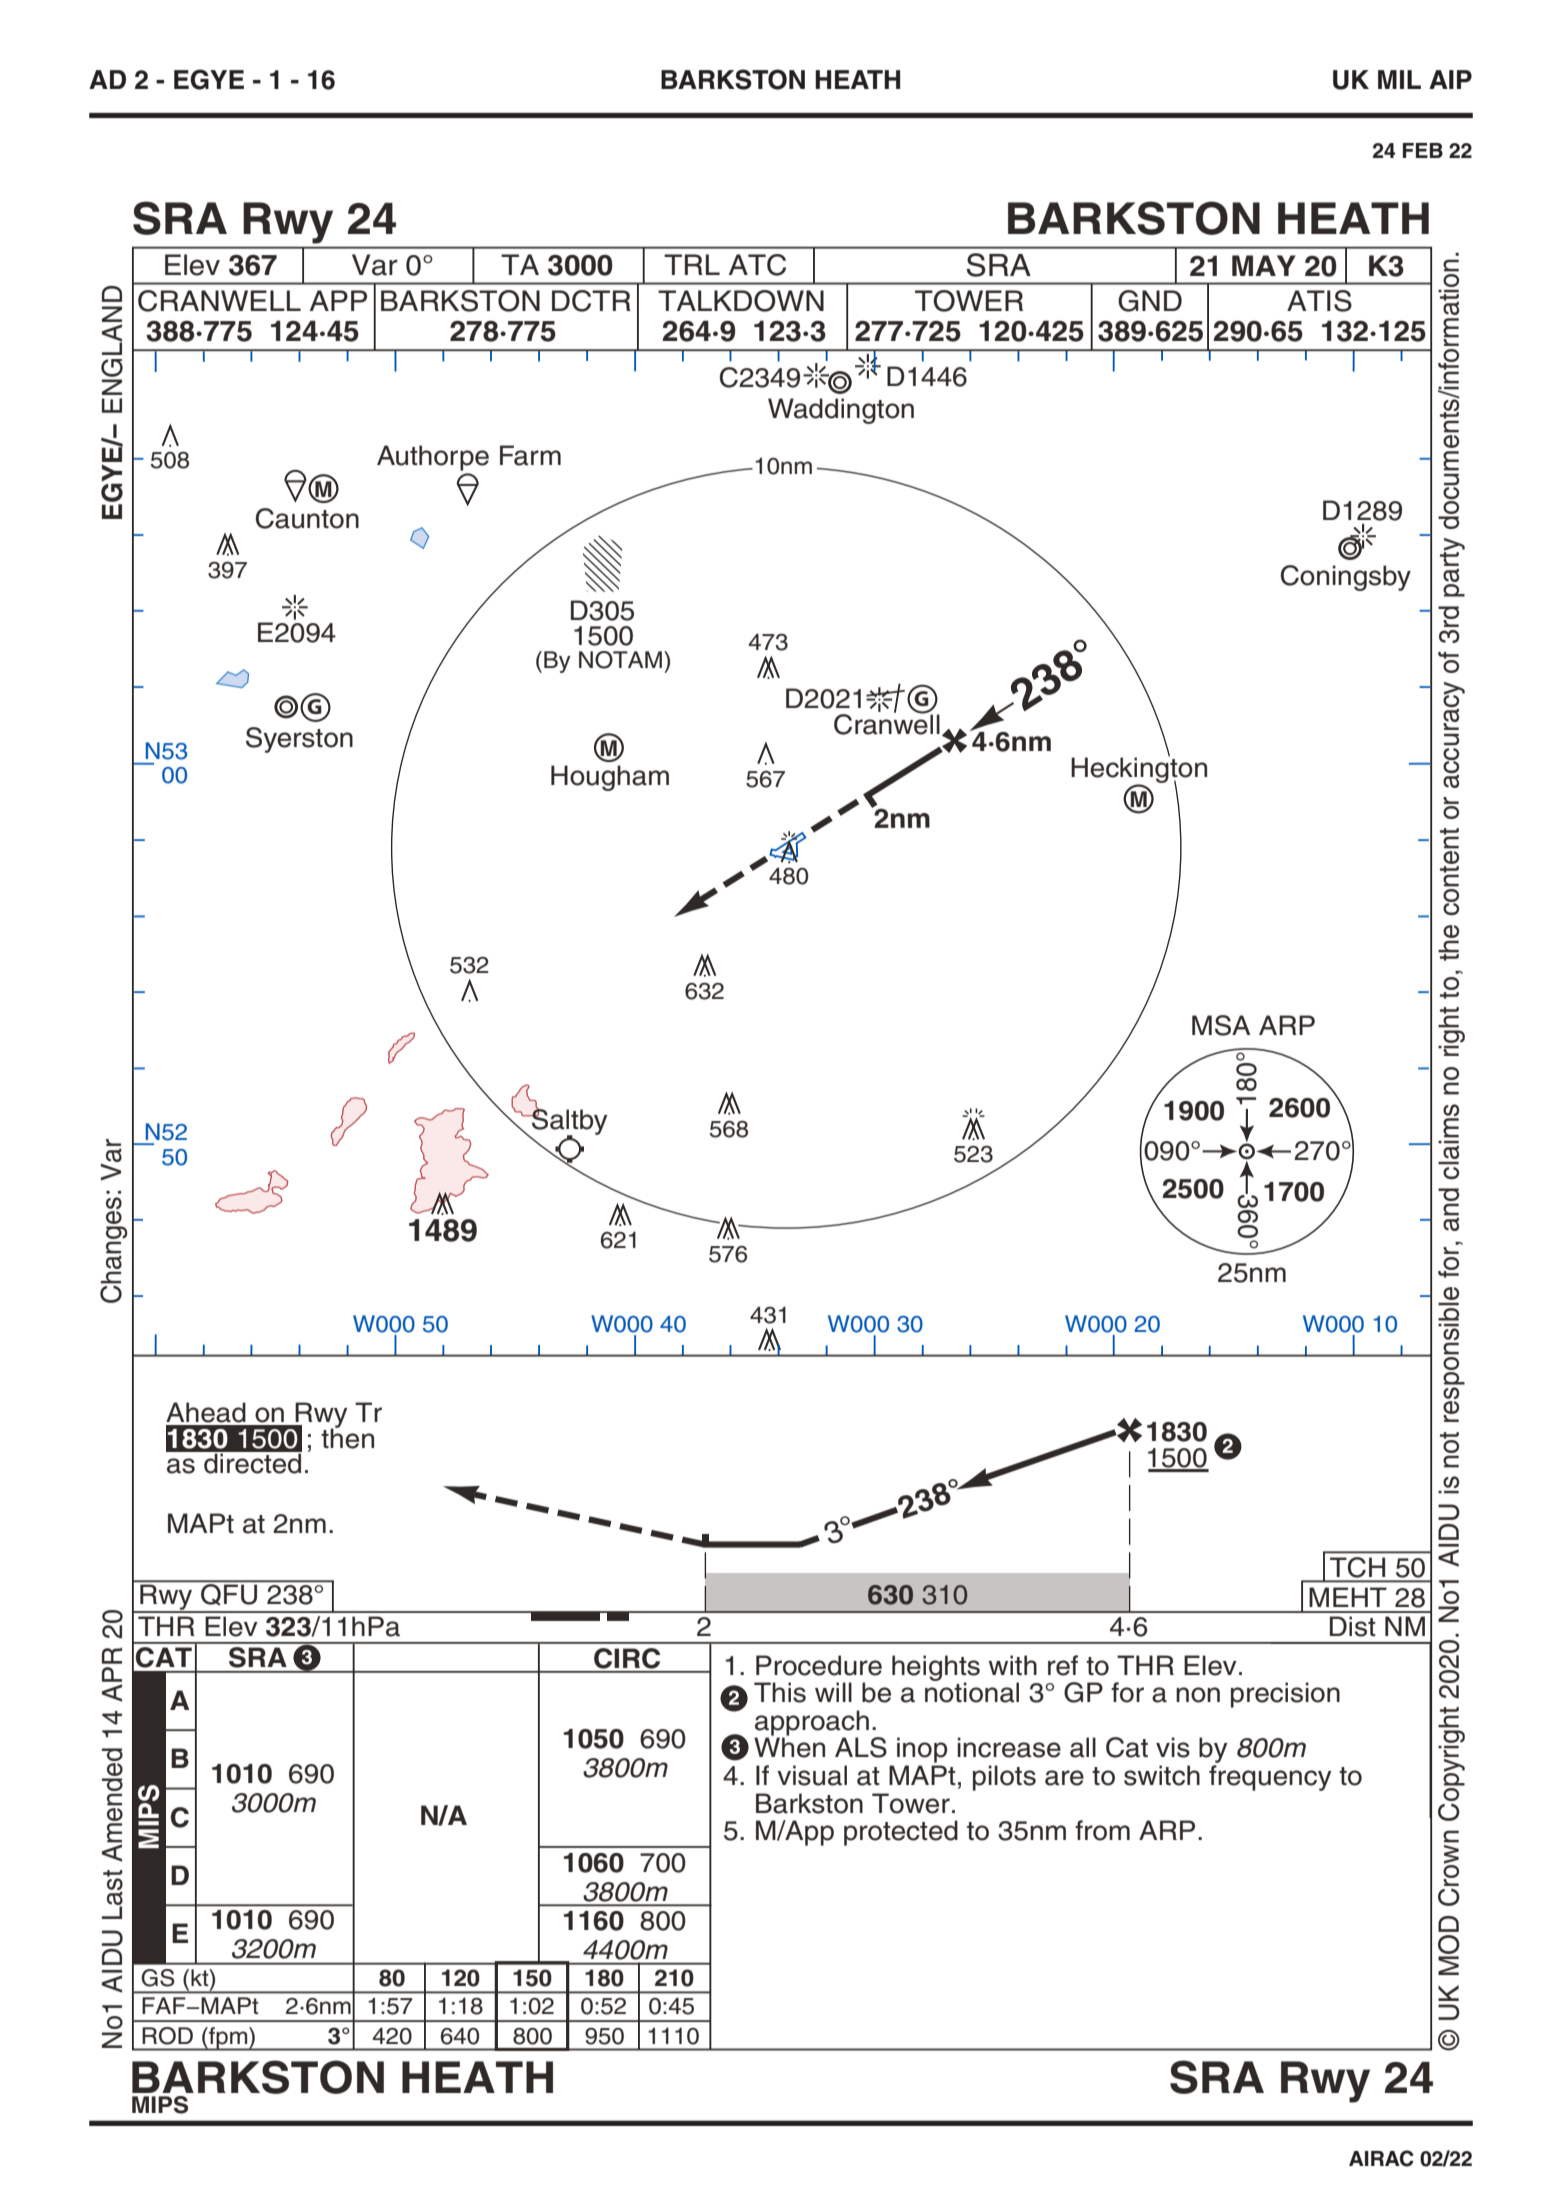 The width and height of the screenshot is (1562, 2210). What do you see at coordinates (780, 1692) in the screenshot?
I see `This` at bounding box center [780, 1692].
